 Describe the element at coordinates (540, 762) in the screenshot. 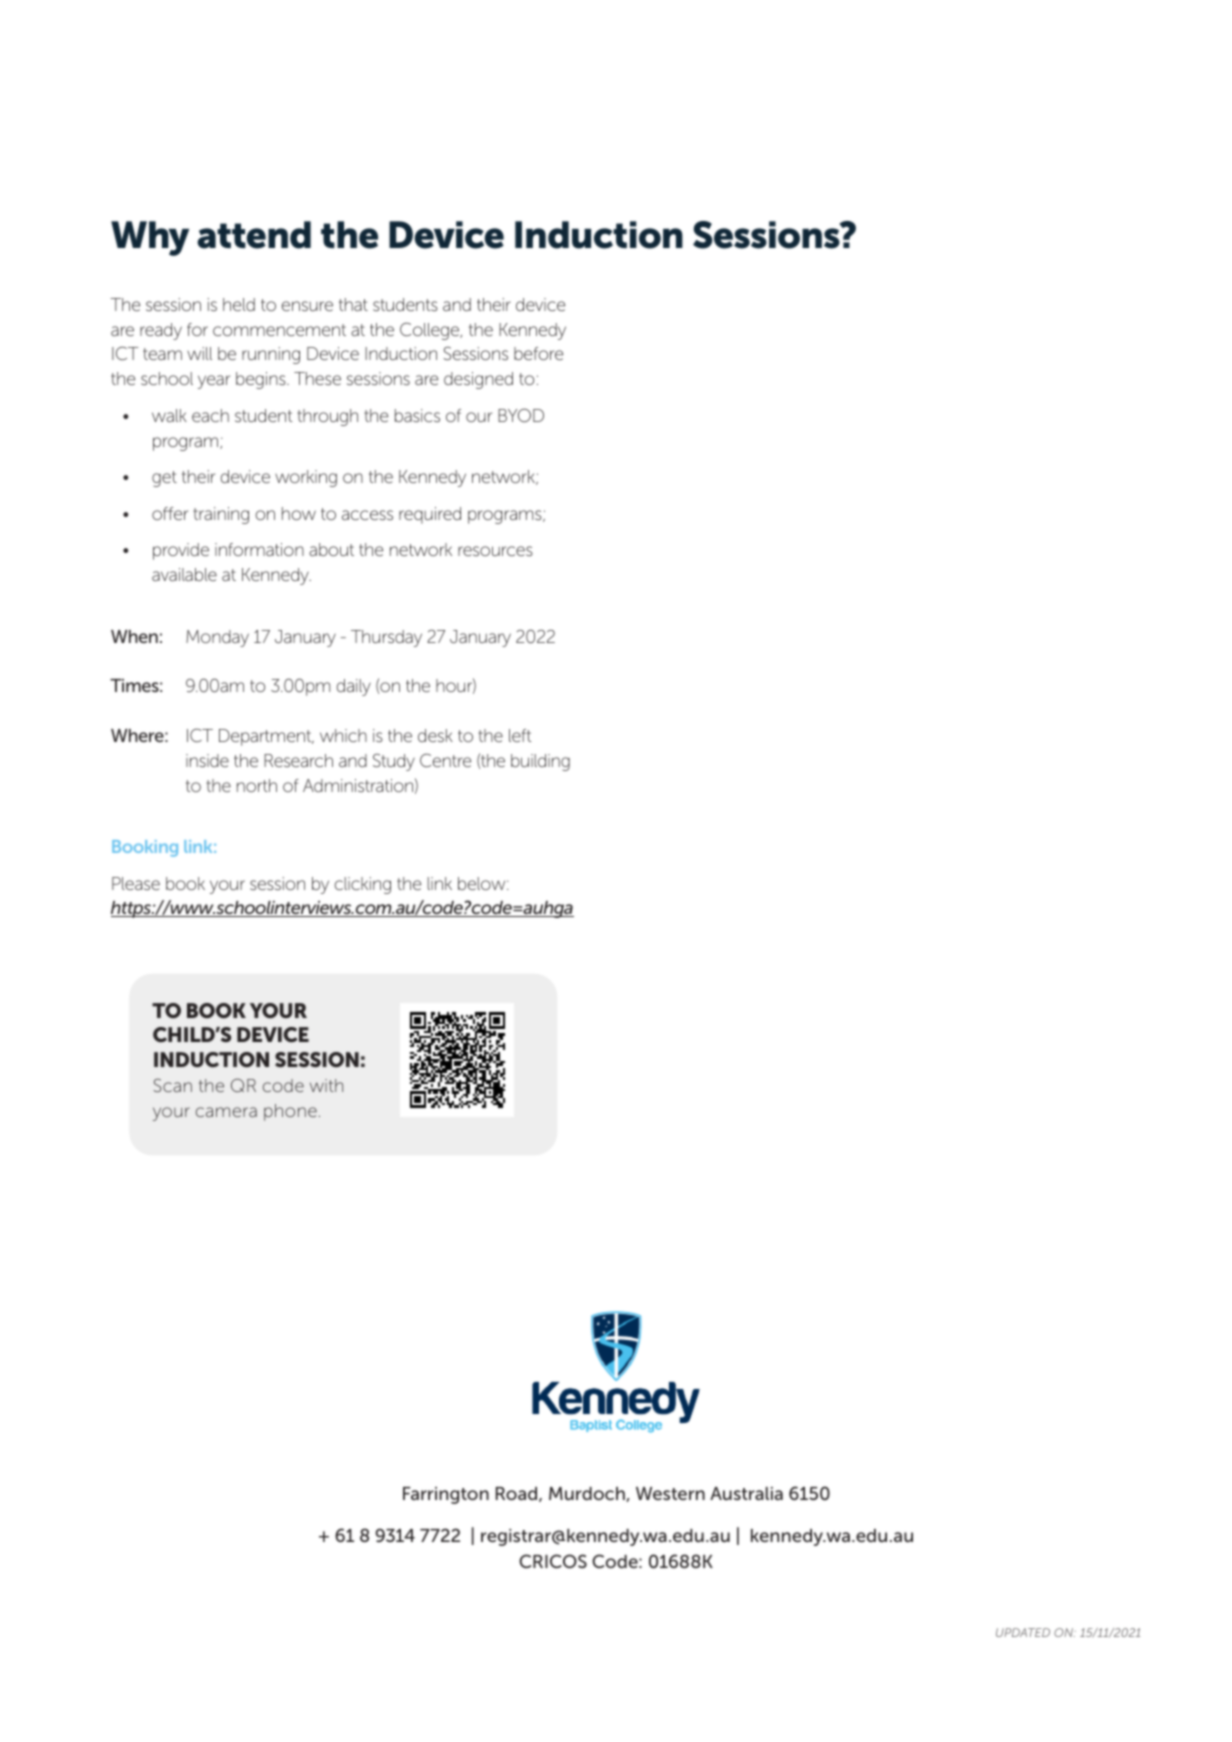

I see `building` at that location.
